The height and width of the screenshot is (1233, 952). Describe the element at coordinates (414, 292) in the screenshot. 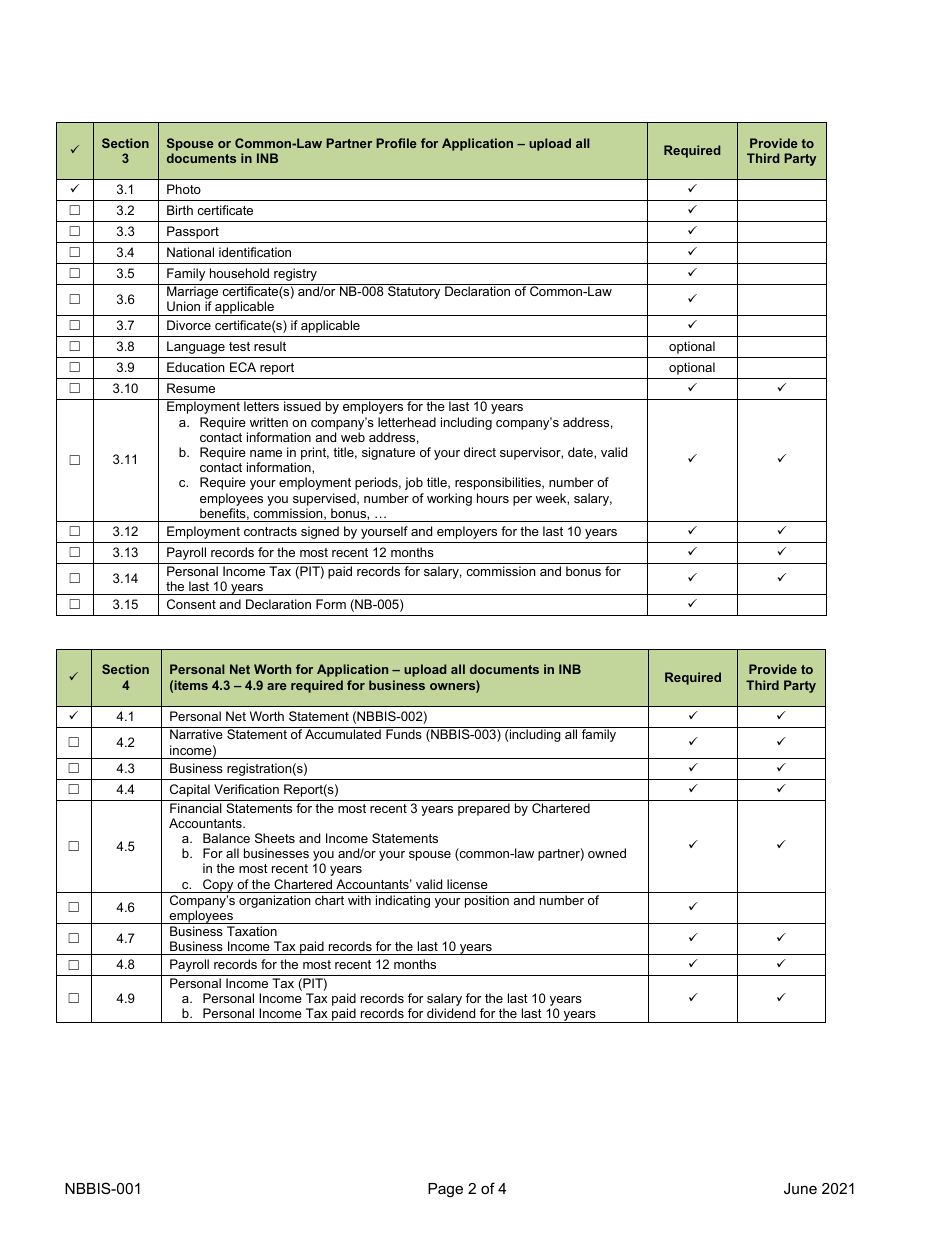

I see `Statutory` at that location.
